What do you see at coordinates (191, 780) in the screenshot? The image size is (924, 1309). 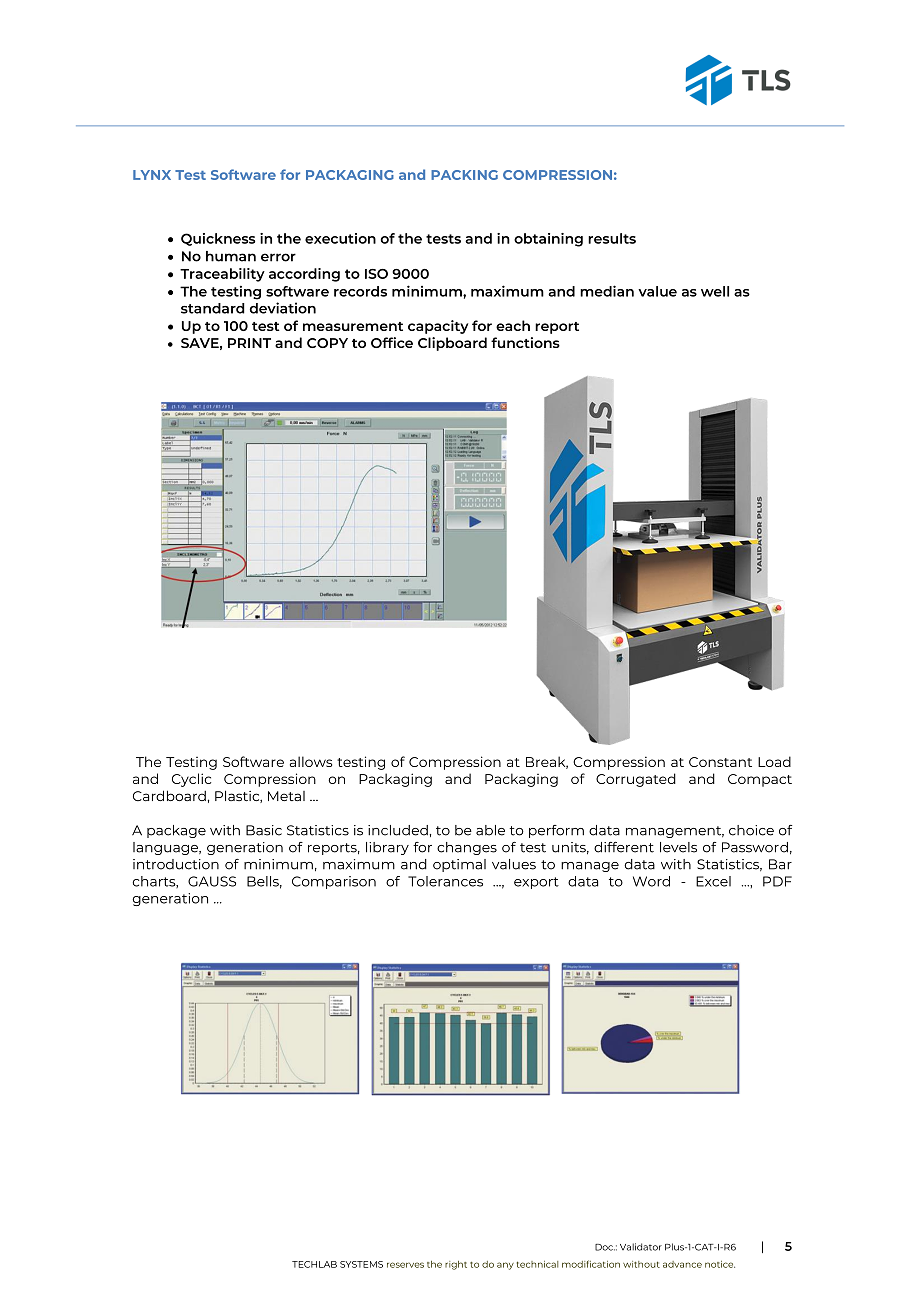 I see `Cyclic` at bounding box center [191, 780].
